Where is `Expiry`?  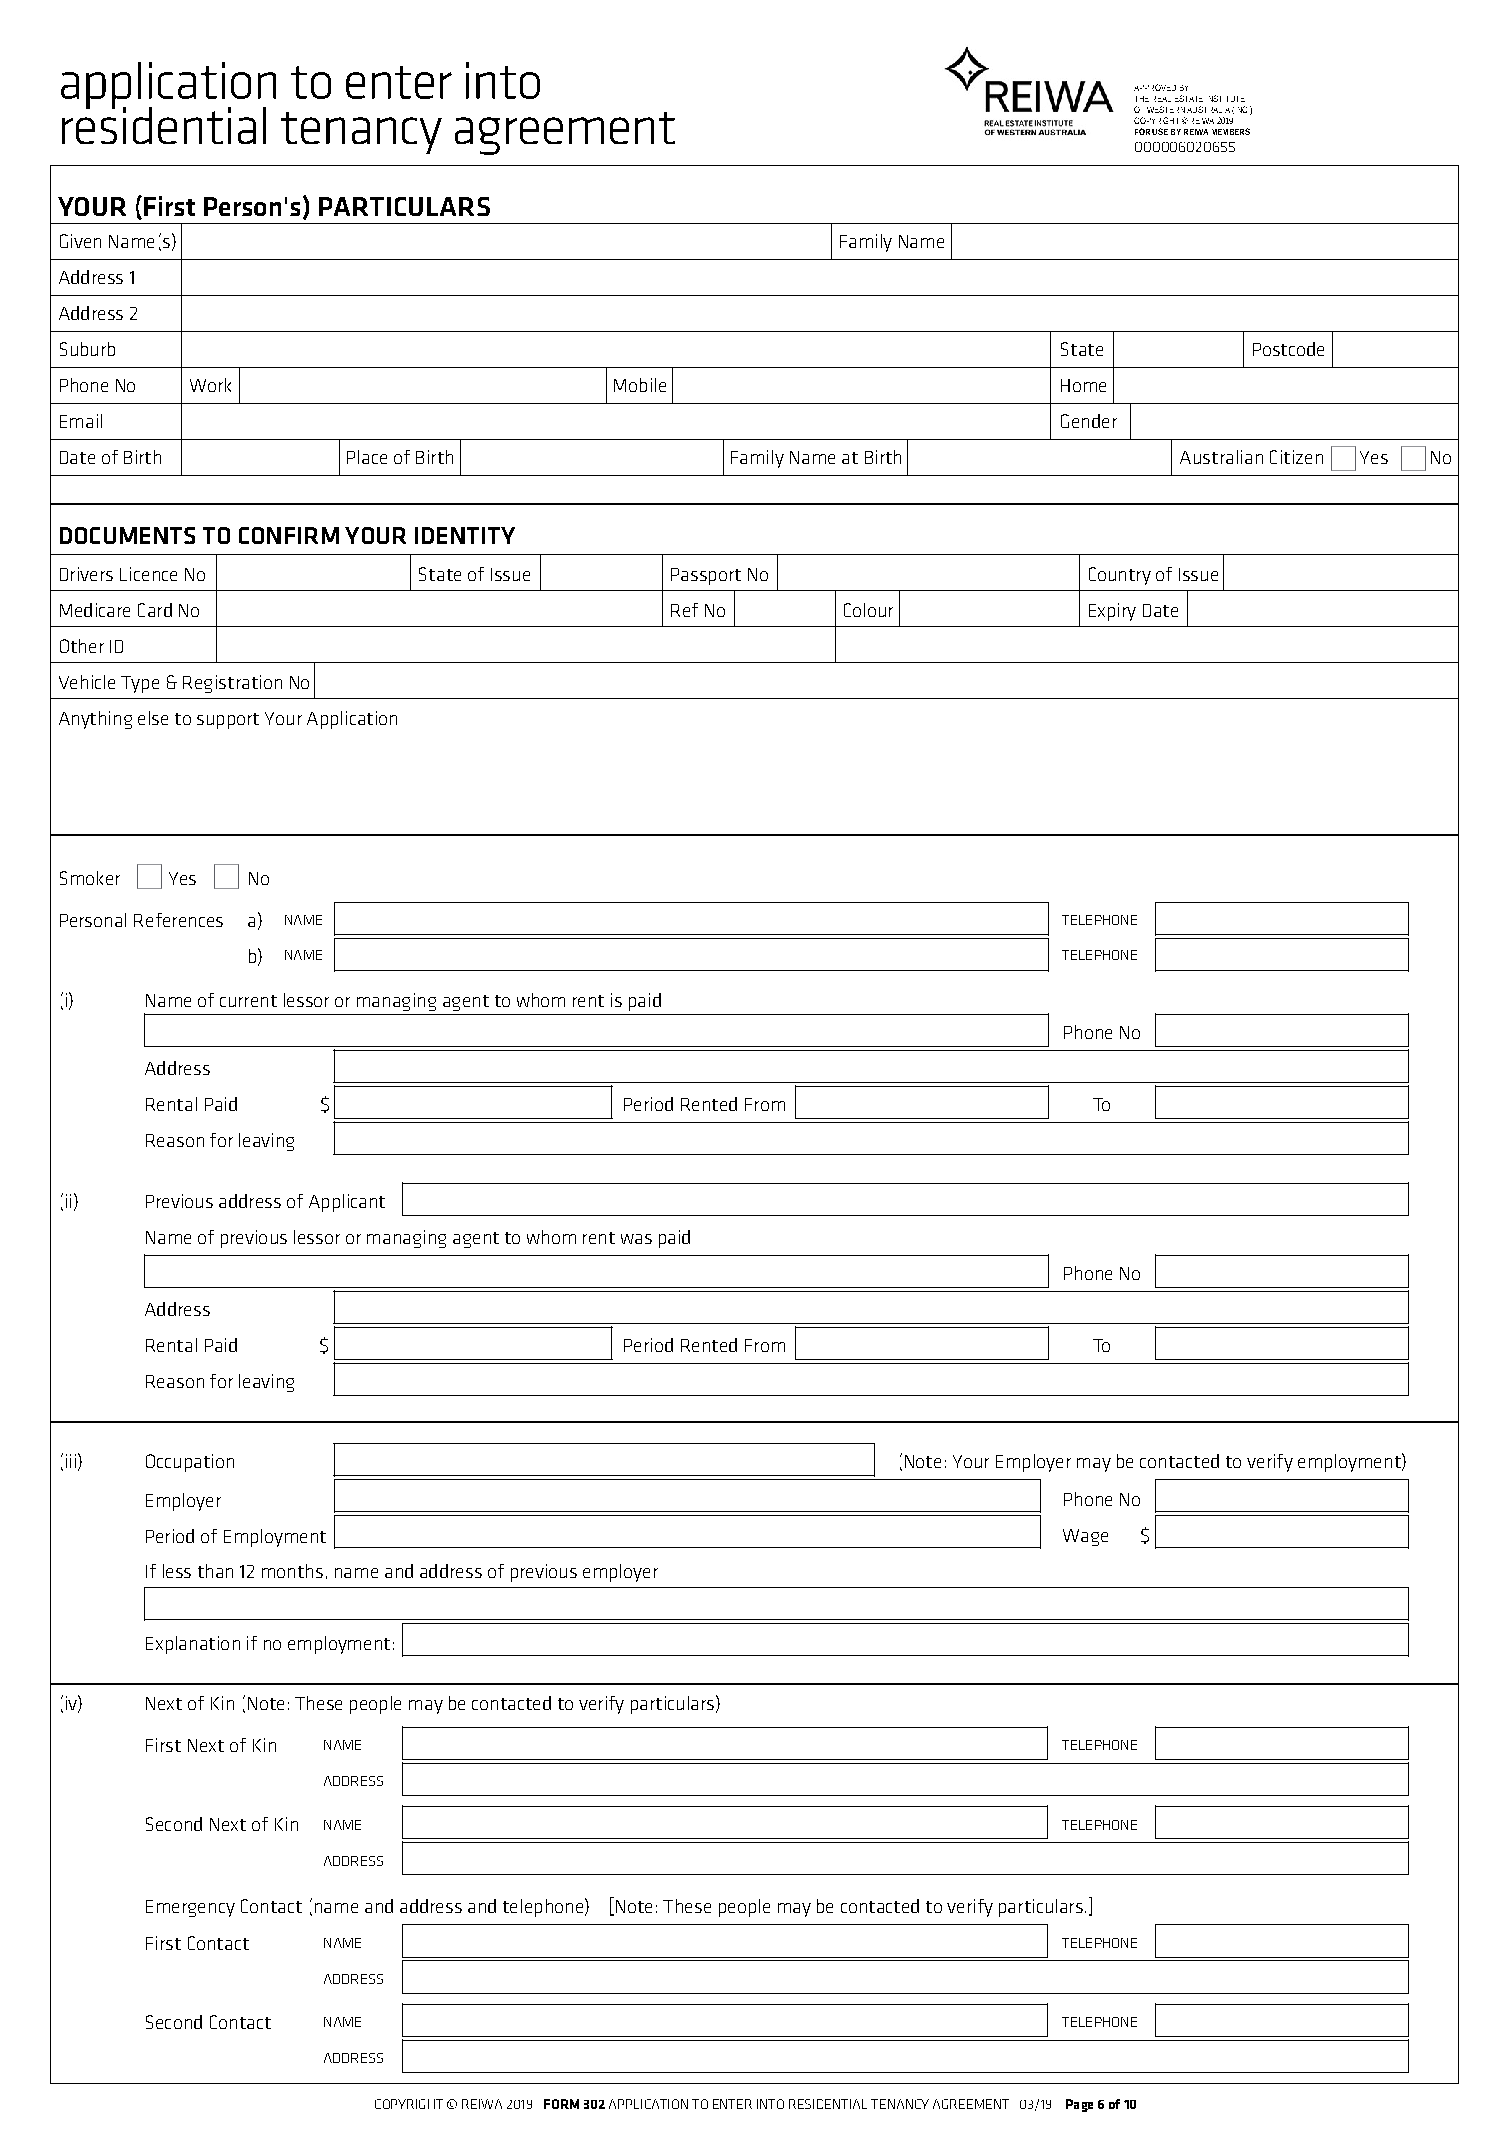
Expiry is located at coordinates (1112, 612).
